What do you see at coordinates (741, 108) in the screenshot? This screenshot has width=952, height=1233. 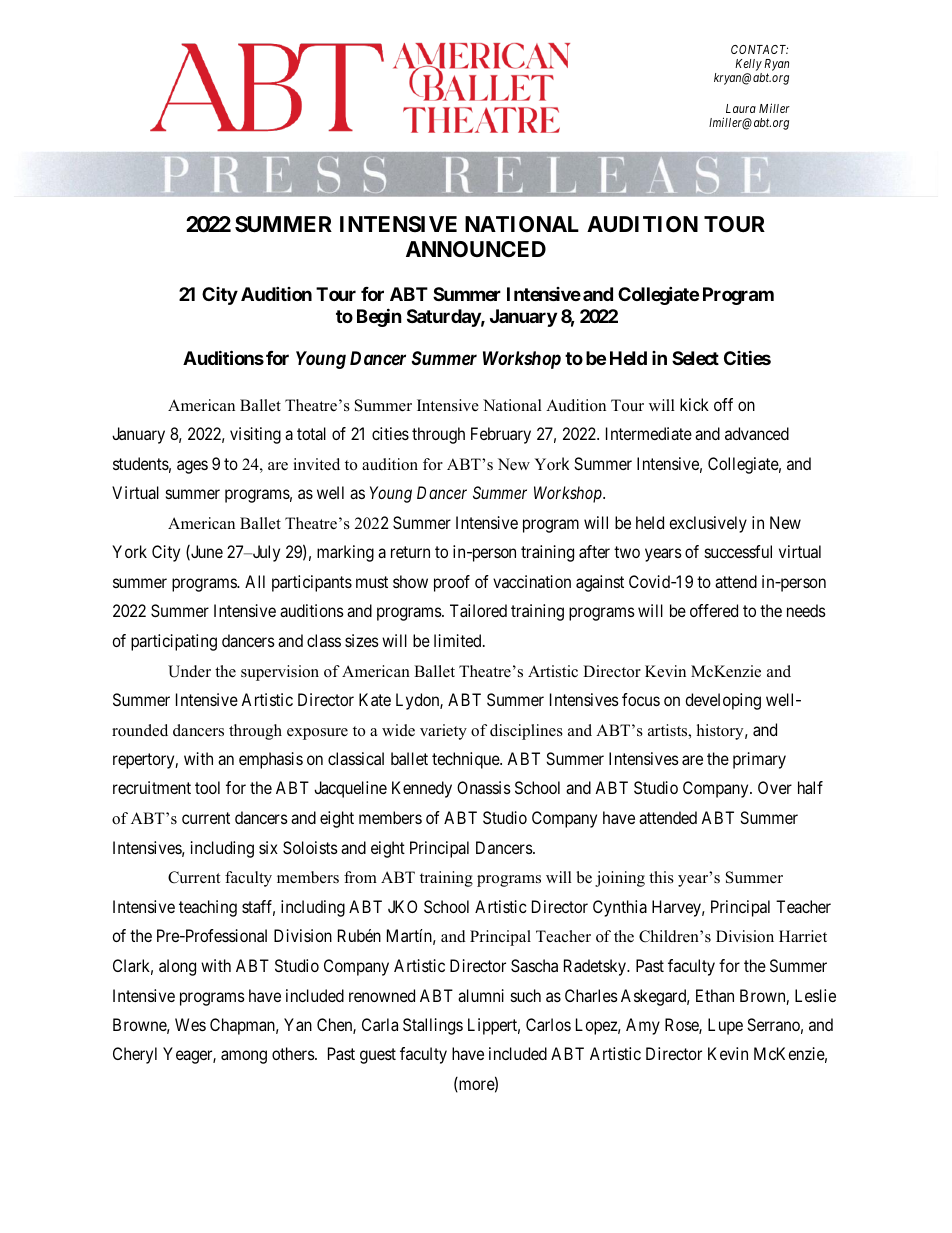 I see `Laura` at bounding box center [741, 108].
